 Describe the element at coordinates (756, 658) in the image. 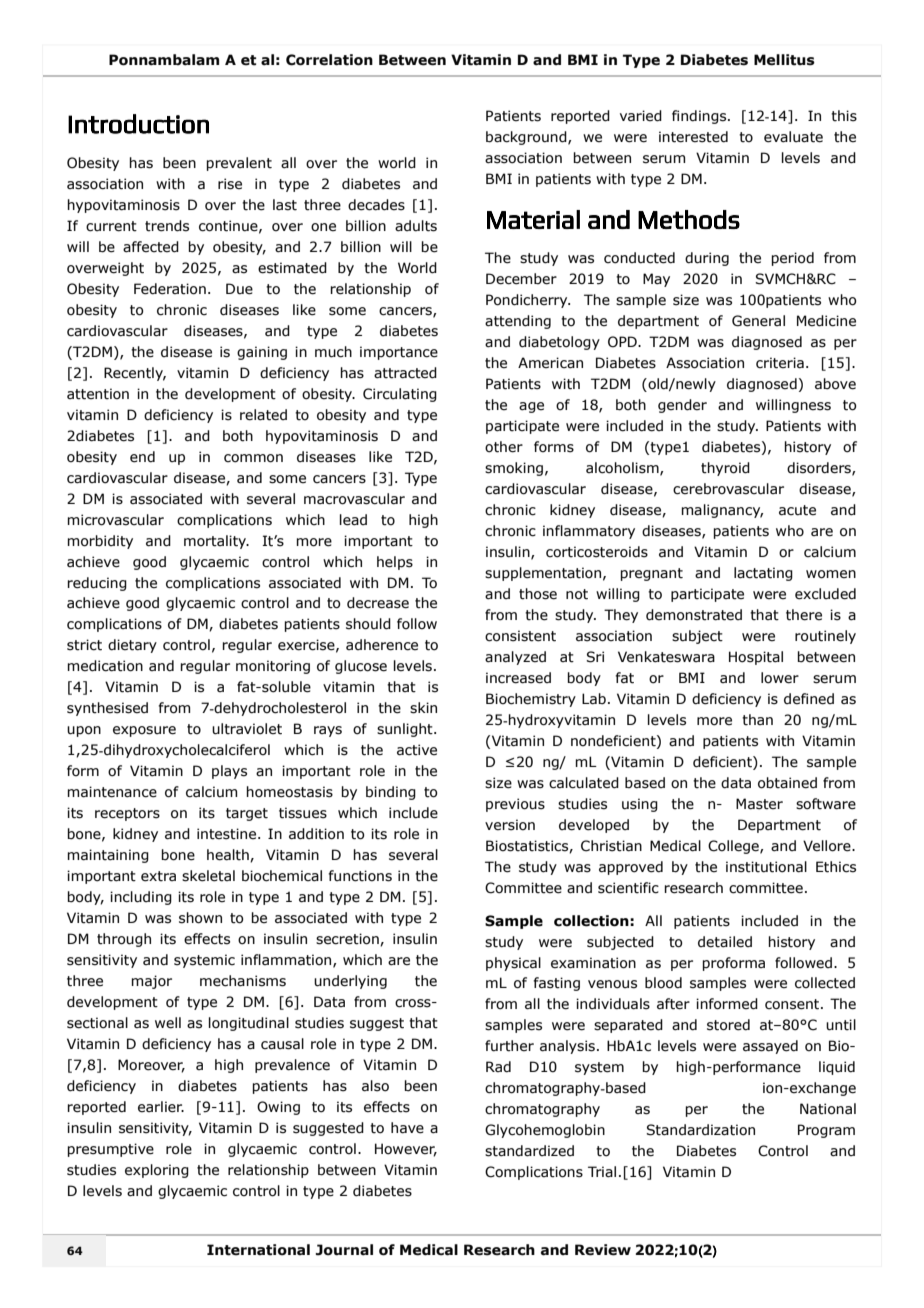

I see `Hospital` at that location.
